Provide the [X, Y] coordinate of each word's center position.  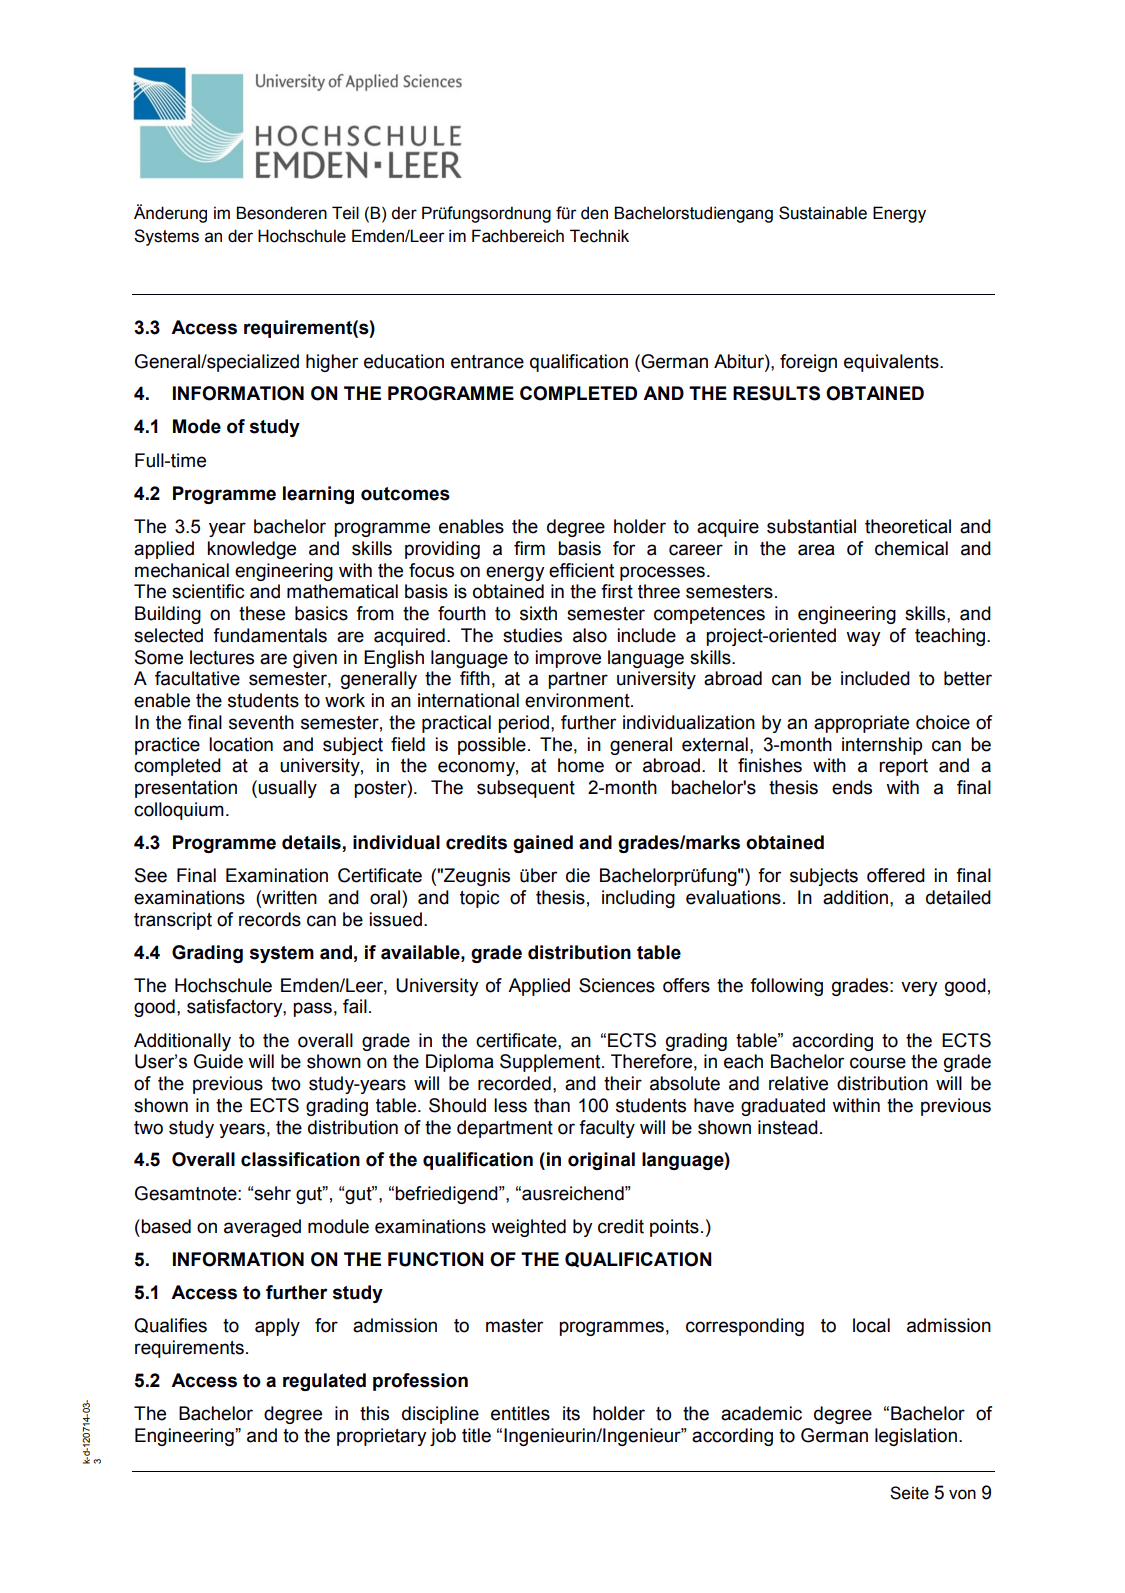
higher [332, 363]
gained [543, 844]
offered [896, 875]
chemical [911, 548]
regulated [324, 1382]
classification [300, 1159]
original [601, 1161]
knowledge [251, 550]
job [443, 1437]
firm [529, 548]
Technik [599, 236]
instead [788, 1127]
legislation [916, 1437]
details [311, 842]
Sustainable [823, 213]
